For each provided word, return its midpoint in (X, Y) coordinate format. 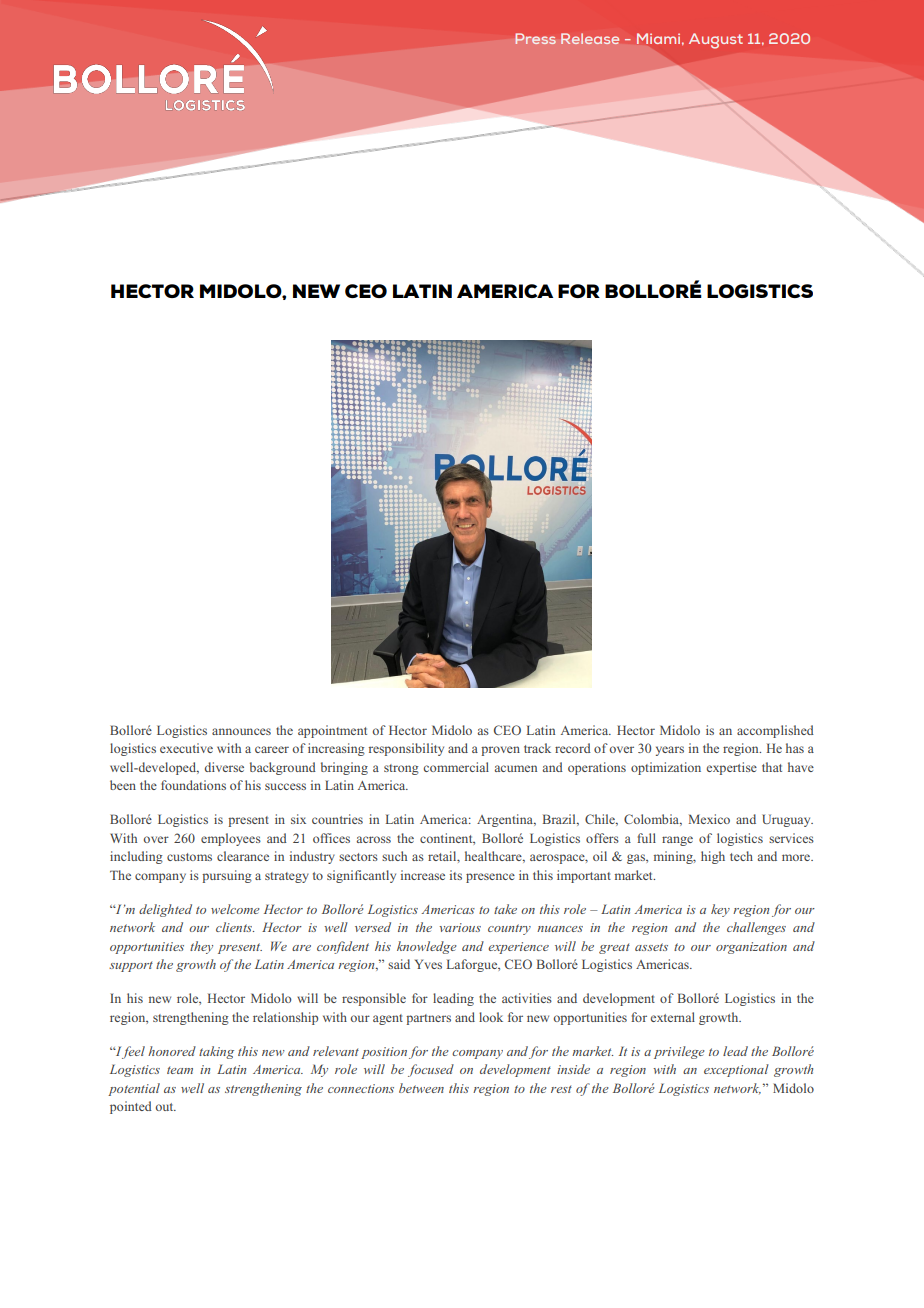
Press (535, 38)
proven (500, 751)
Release (590, 38)
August (716, 41)
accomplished (775, 731)
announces (241, 731)
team (180, 1070)
